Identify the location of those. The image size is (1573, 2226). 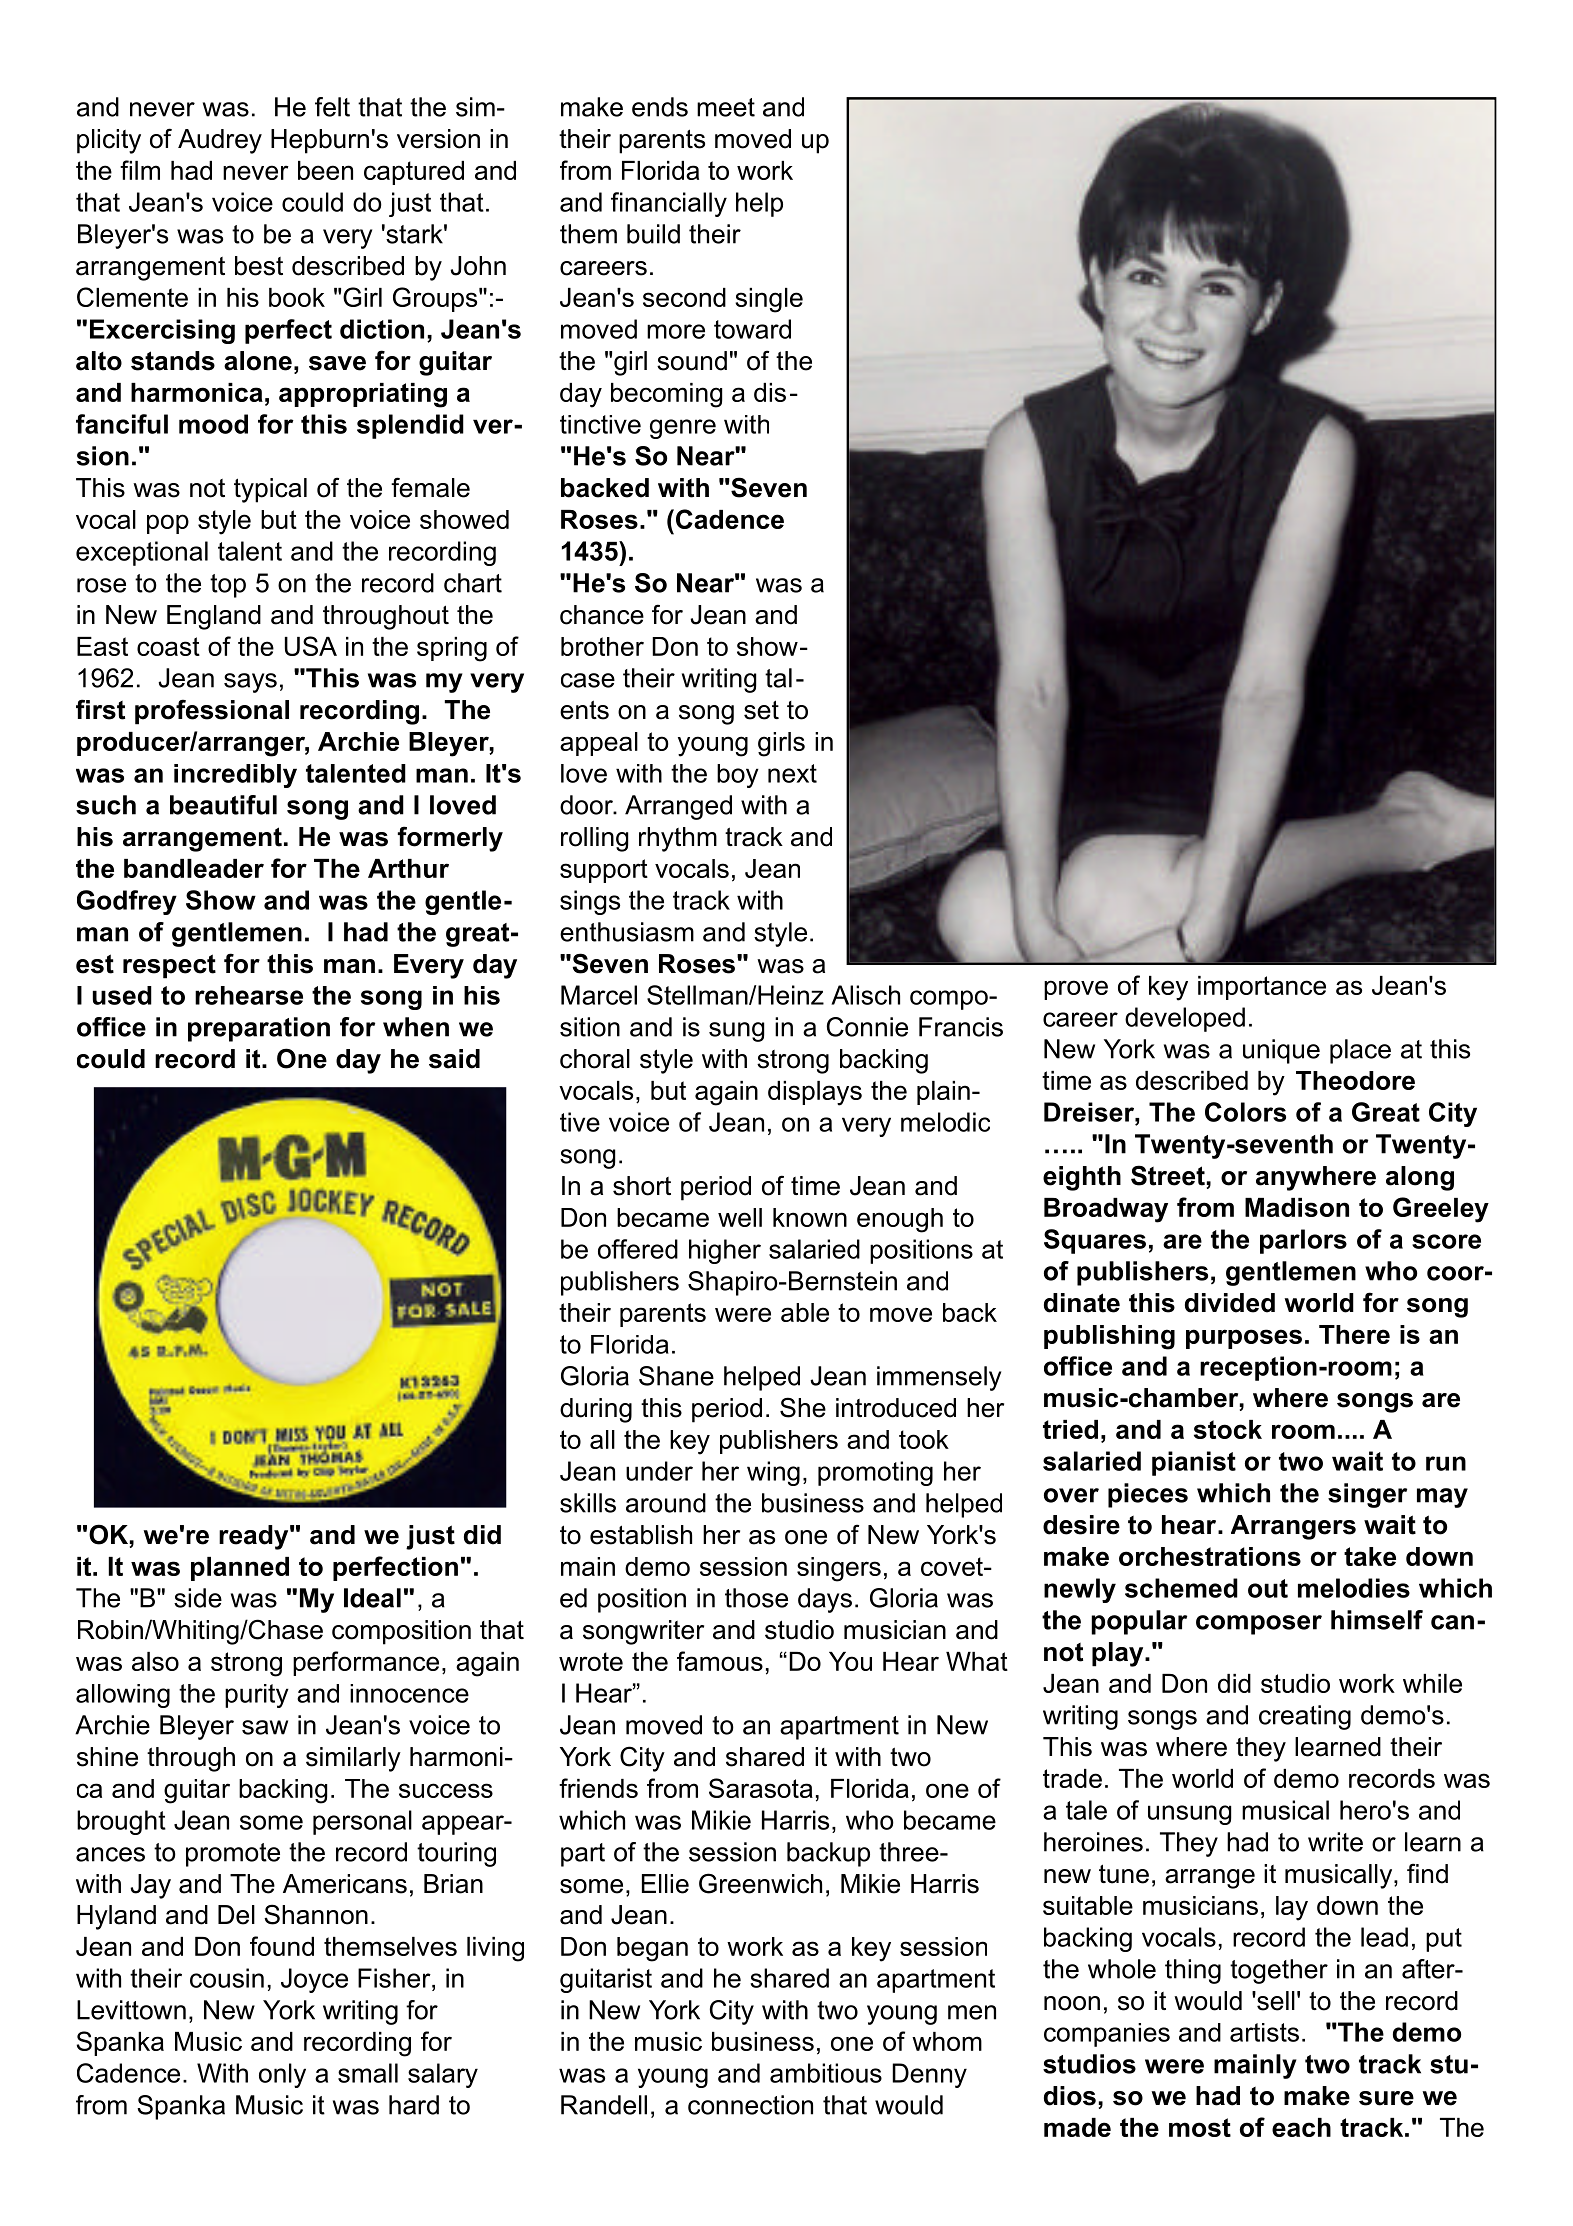
(756, 1598).
